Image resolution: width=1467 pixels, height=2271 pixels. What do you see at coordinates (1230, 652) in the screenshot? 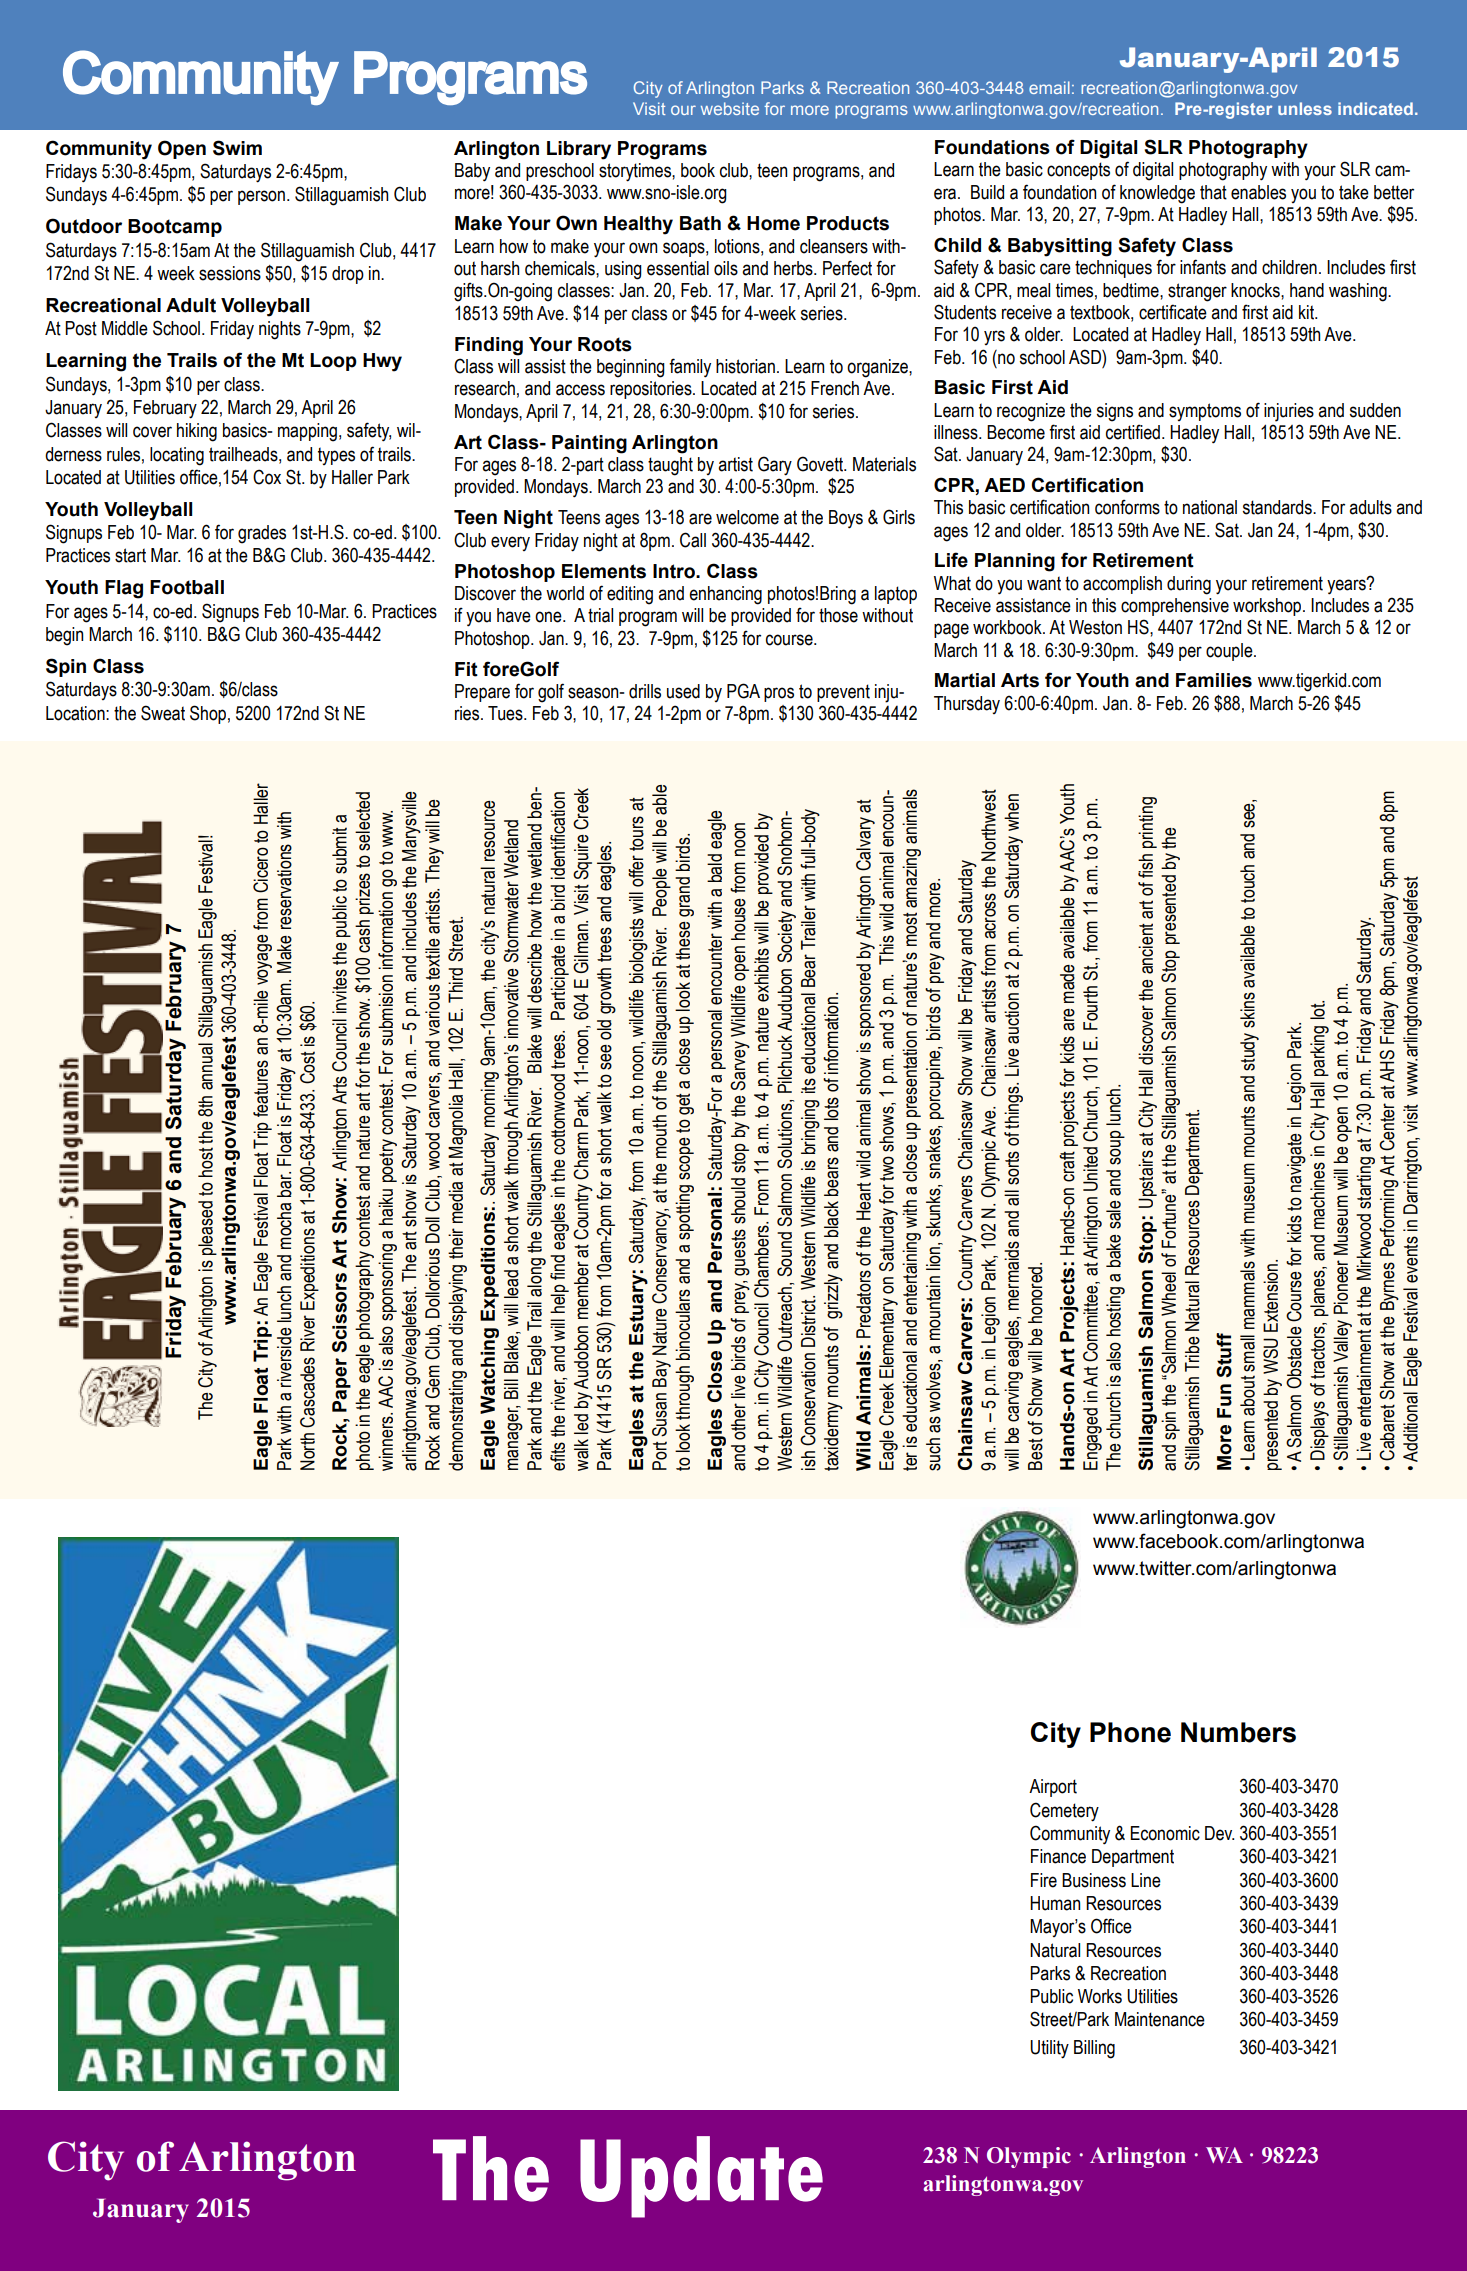
I see `couple` at bounding box center [1230, 652].
